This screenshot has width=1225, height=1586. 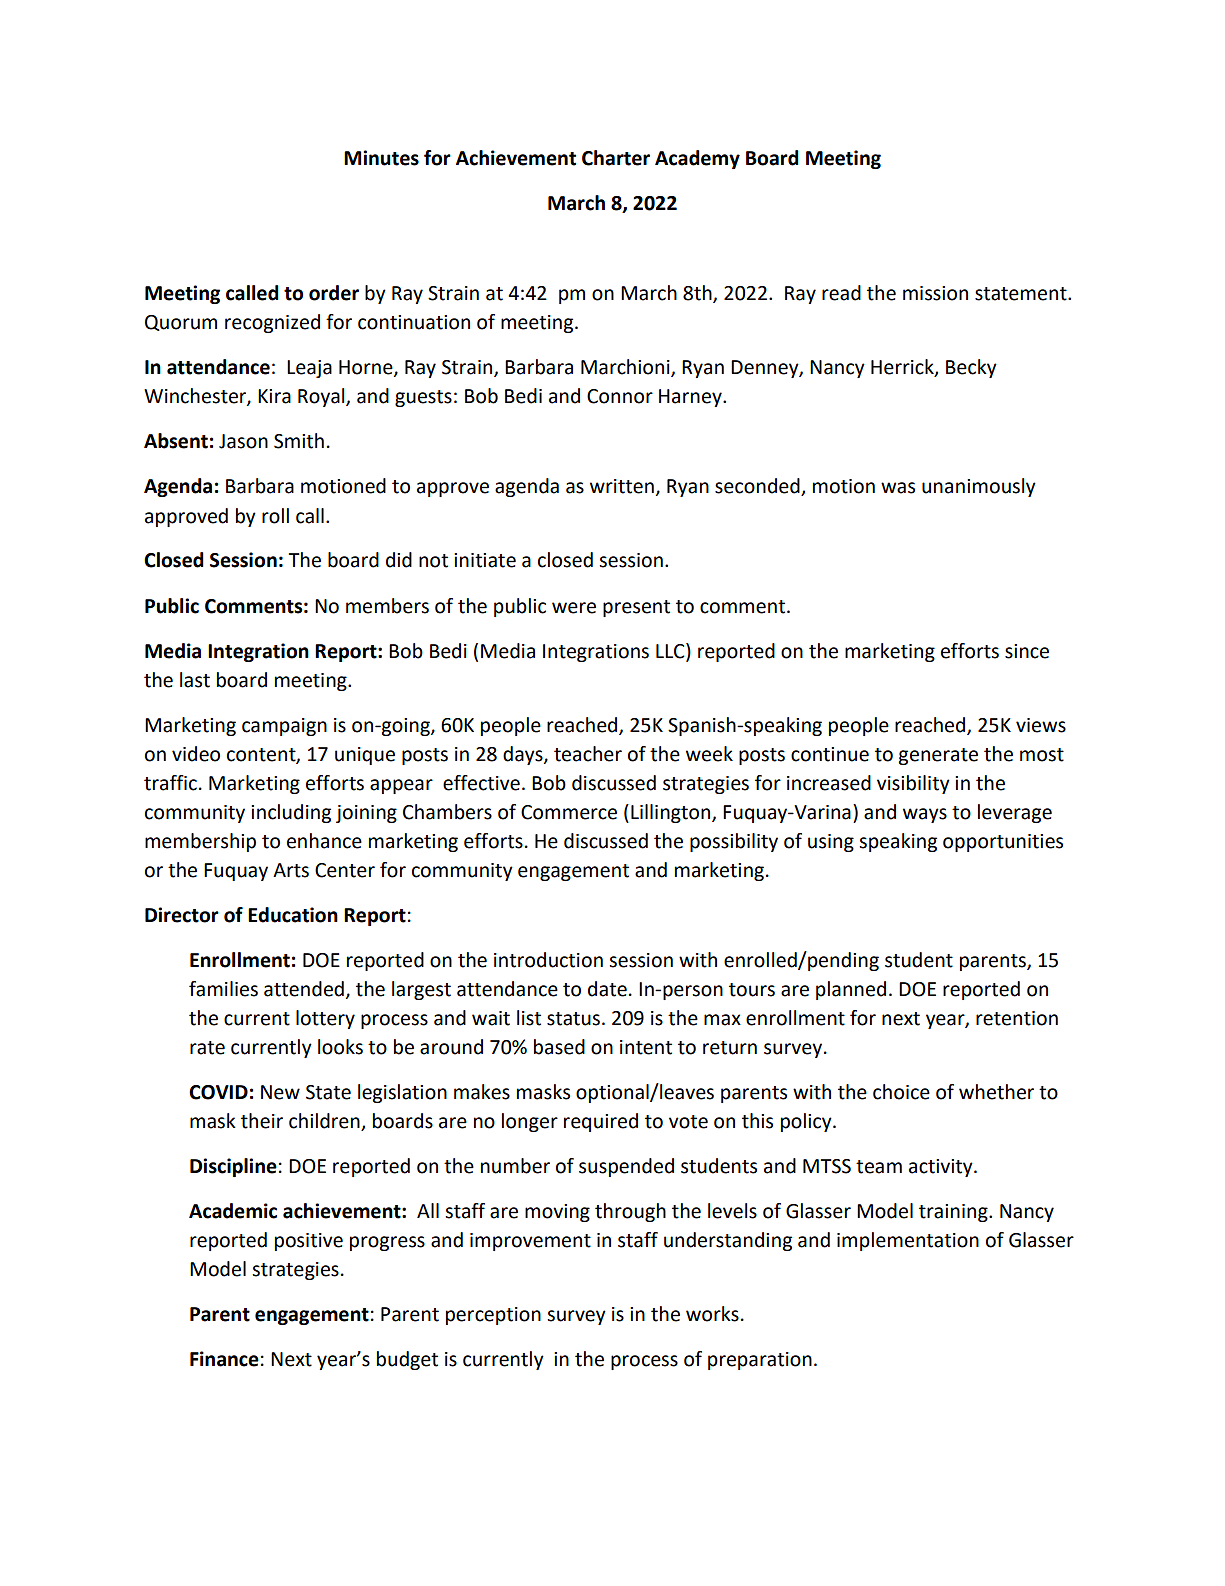 I want to click on Finance, so click(x=224, y=1359).
